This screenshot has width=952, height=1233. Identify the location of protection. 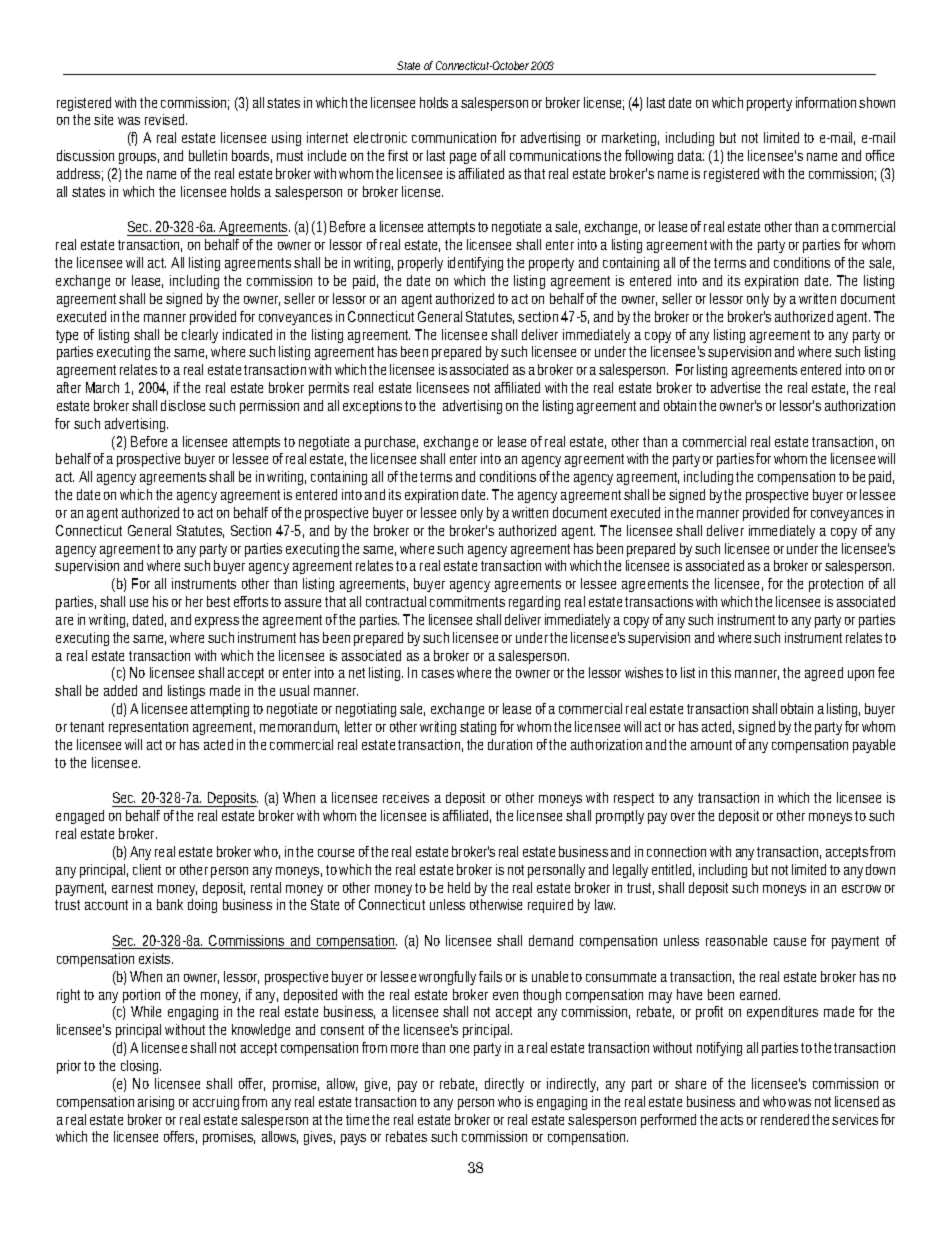
(836, 585).
